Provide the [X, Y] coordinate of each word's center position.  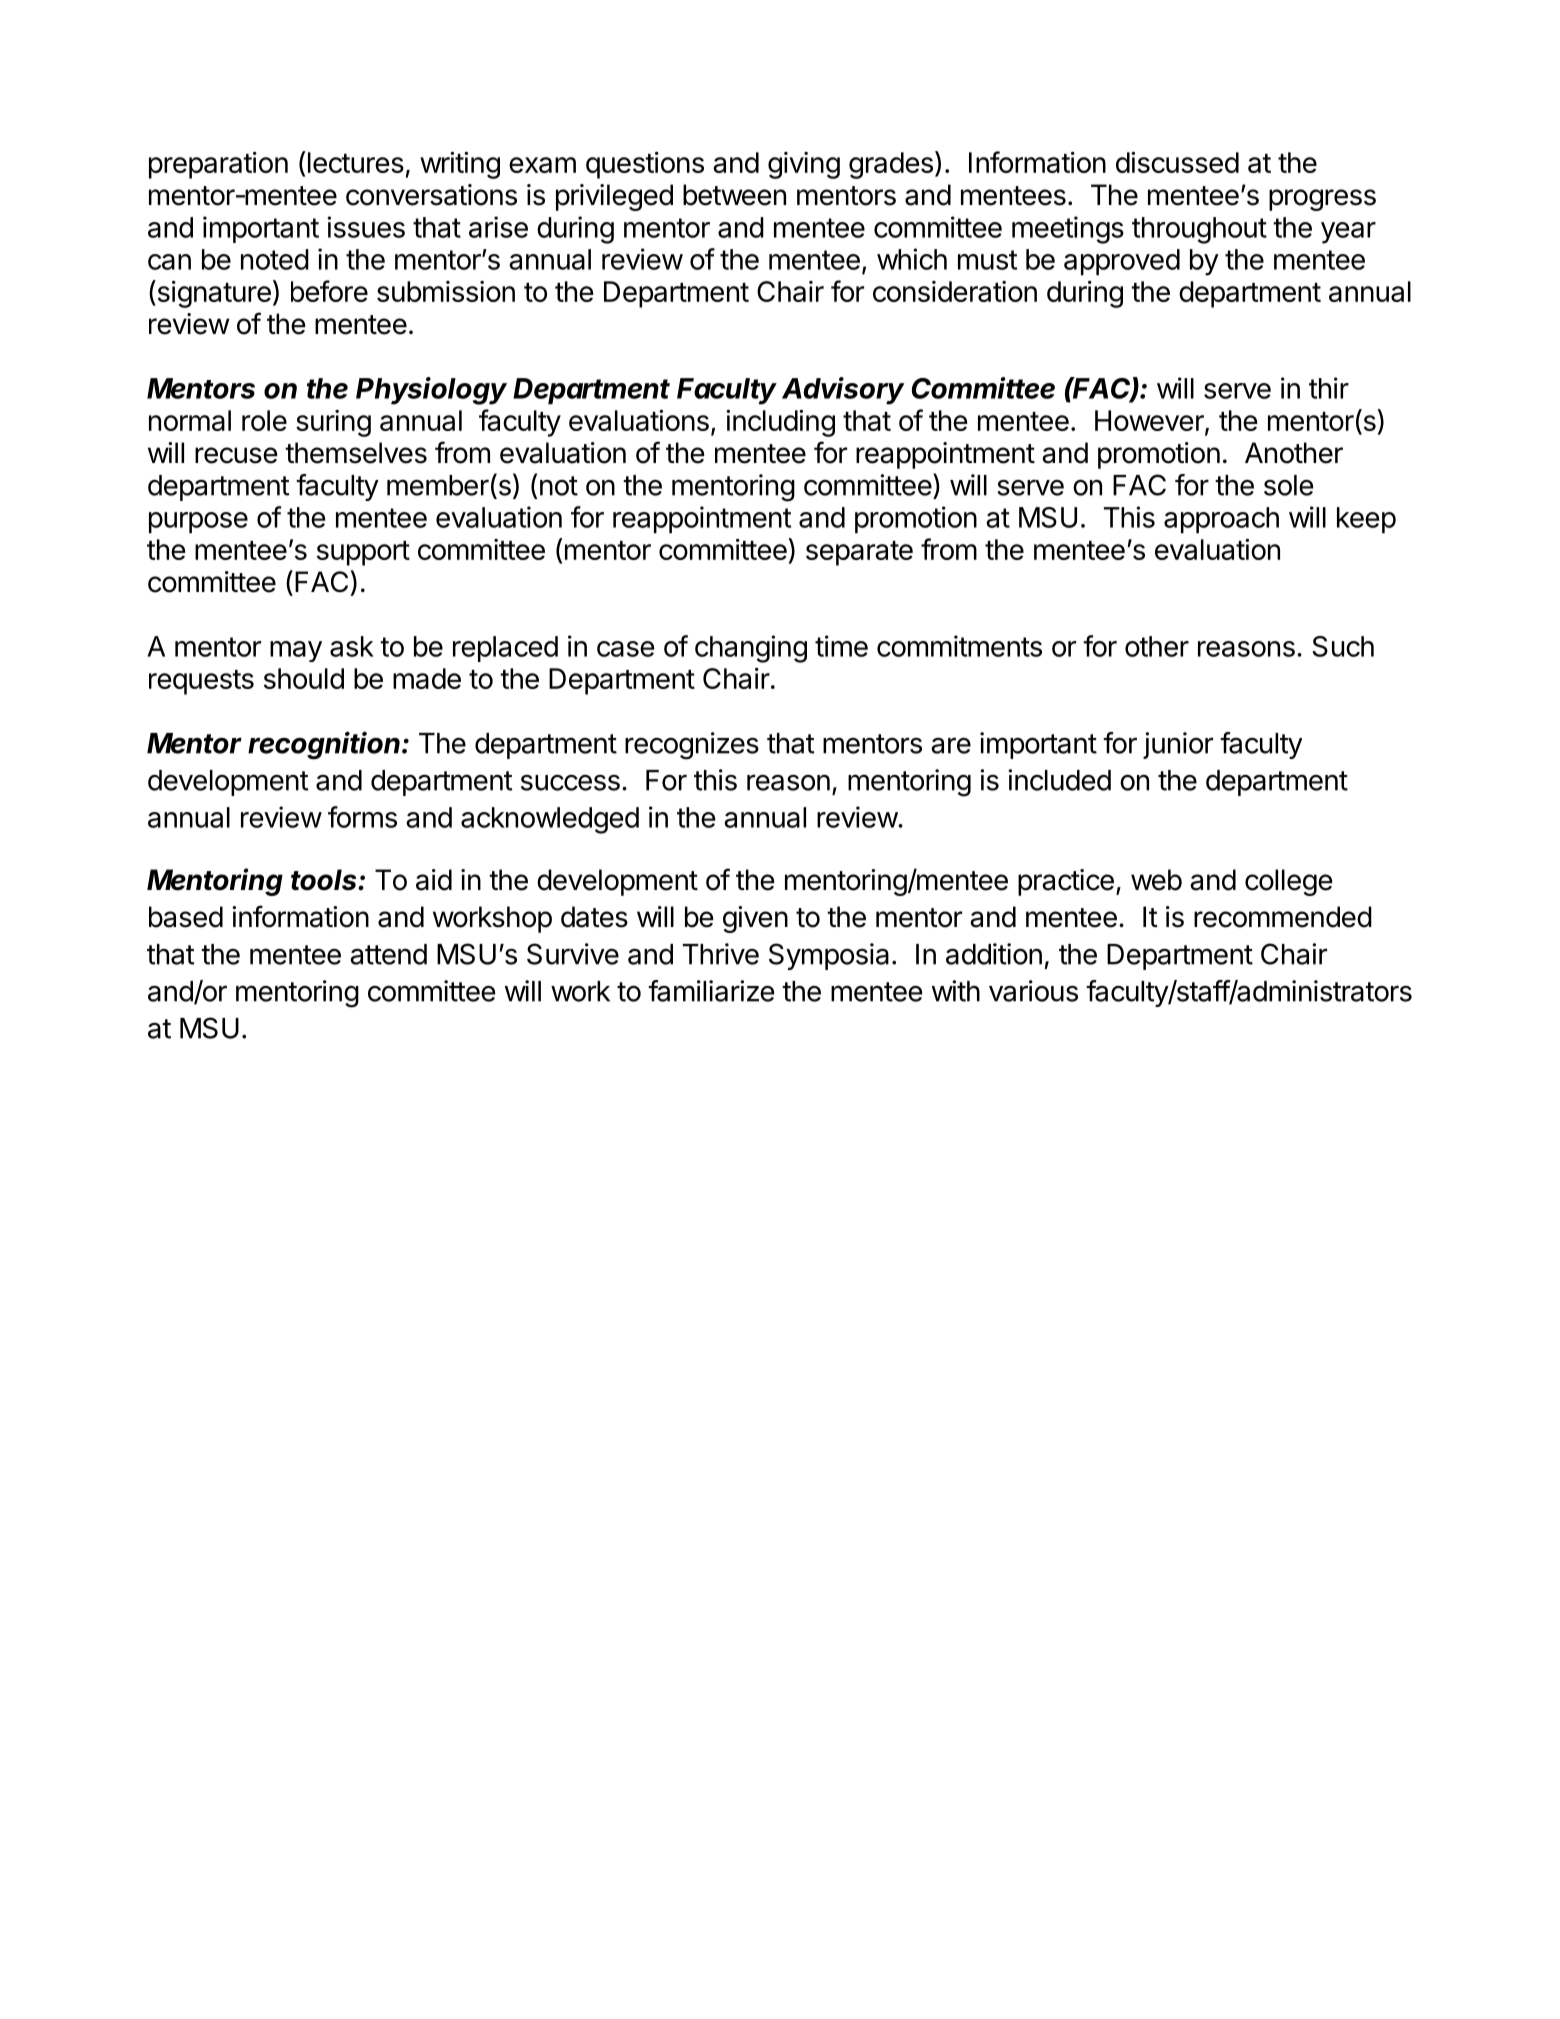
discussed [1177, 162]
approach [1221, 520]
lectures [356, 162]
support [363, 553]
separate [859, 553]
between [734, 195]
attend [388, 954]
